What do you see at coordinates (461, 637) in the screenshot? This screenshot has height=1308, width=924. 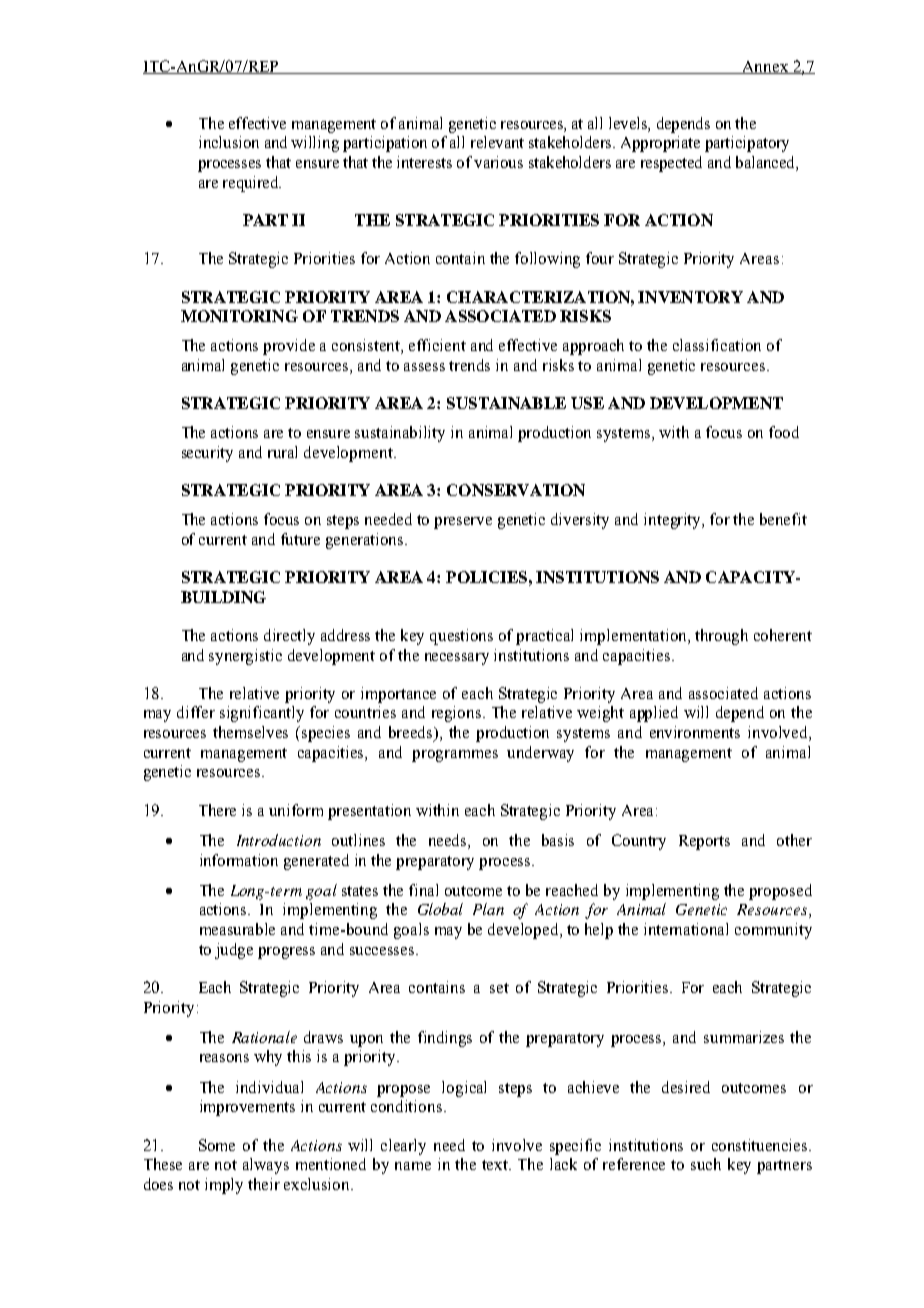 I see `questions` at bounding box center [461, 637].
